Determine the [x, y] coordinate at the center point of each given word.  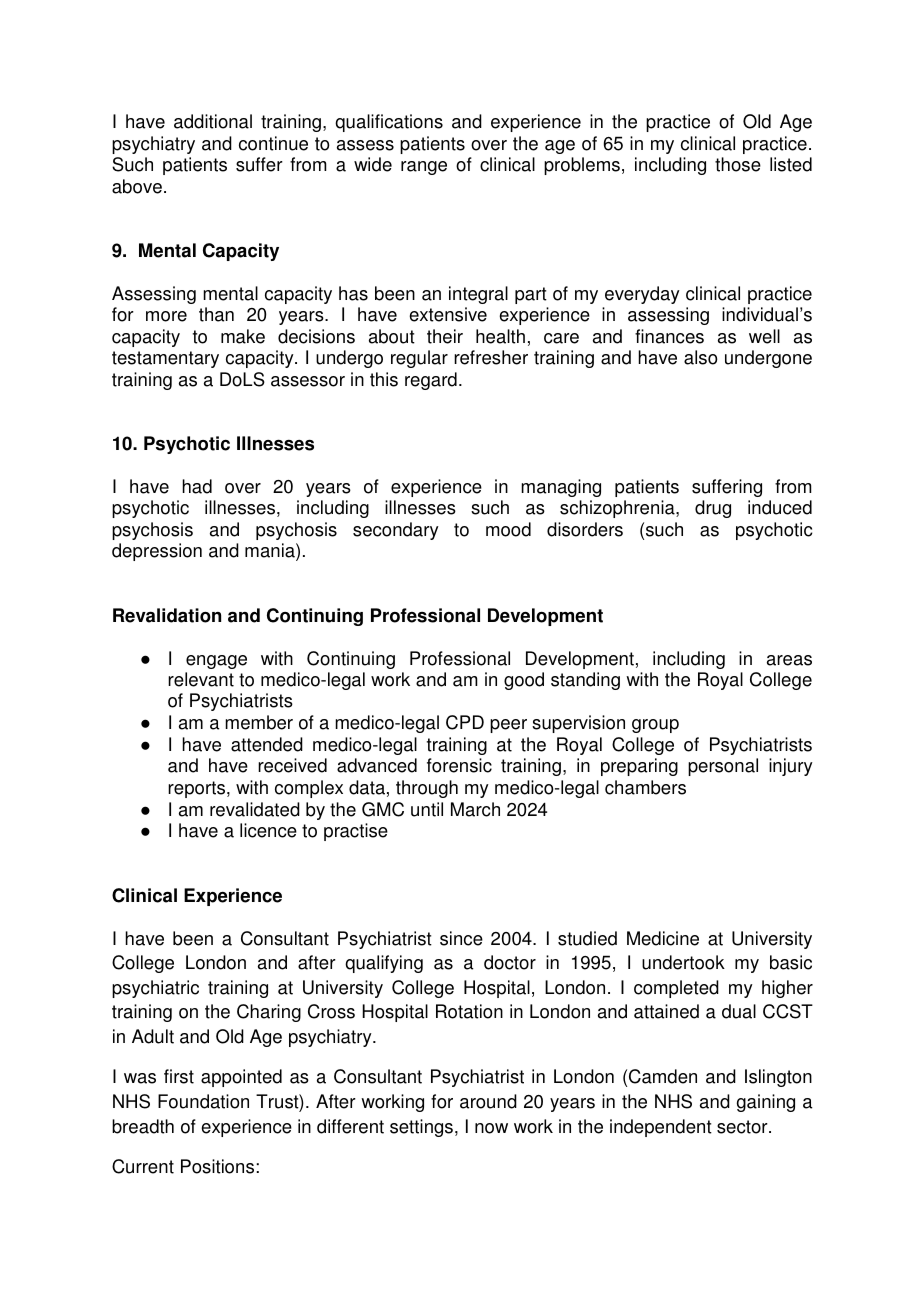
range [424, 168]
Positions [219, 1166]
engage [216, 662]
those [738, 164]
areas [789, 660]
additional [213, 121]
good [524, 681]
